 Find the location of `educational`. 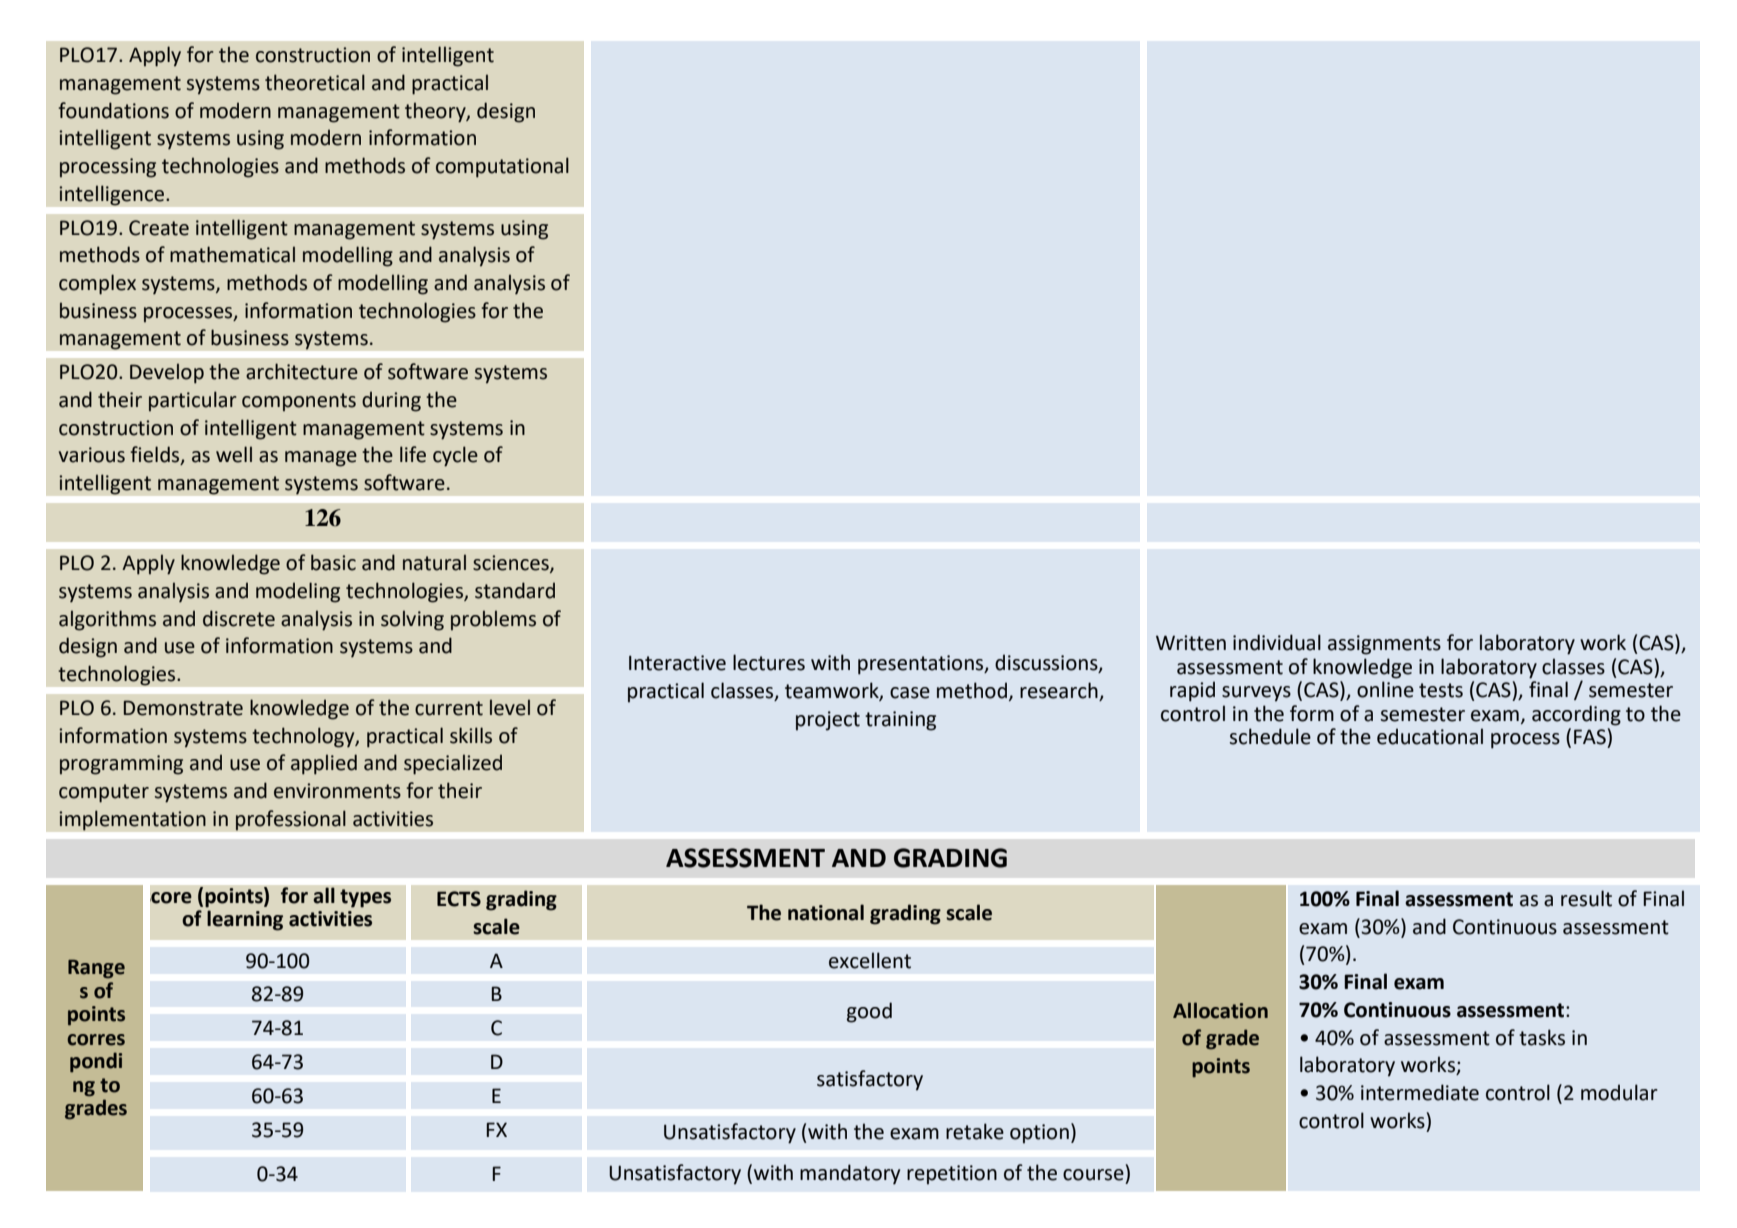

educational is located at coordinates (1430, 736).
